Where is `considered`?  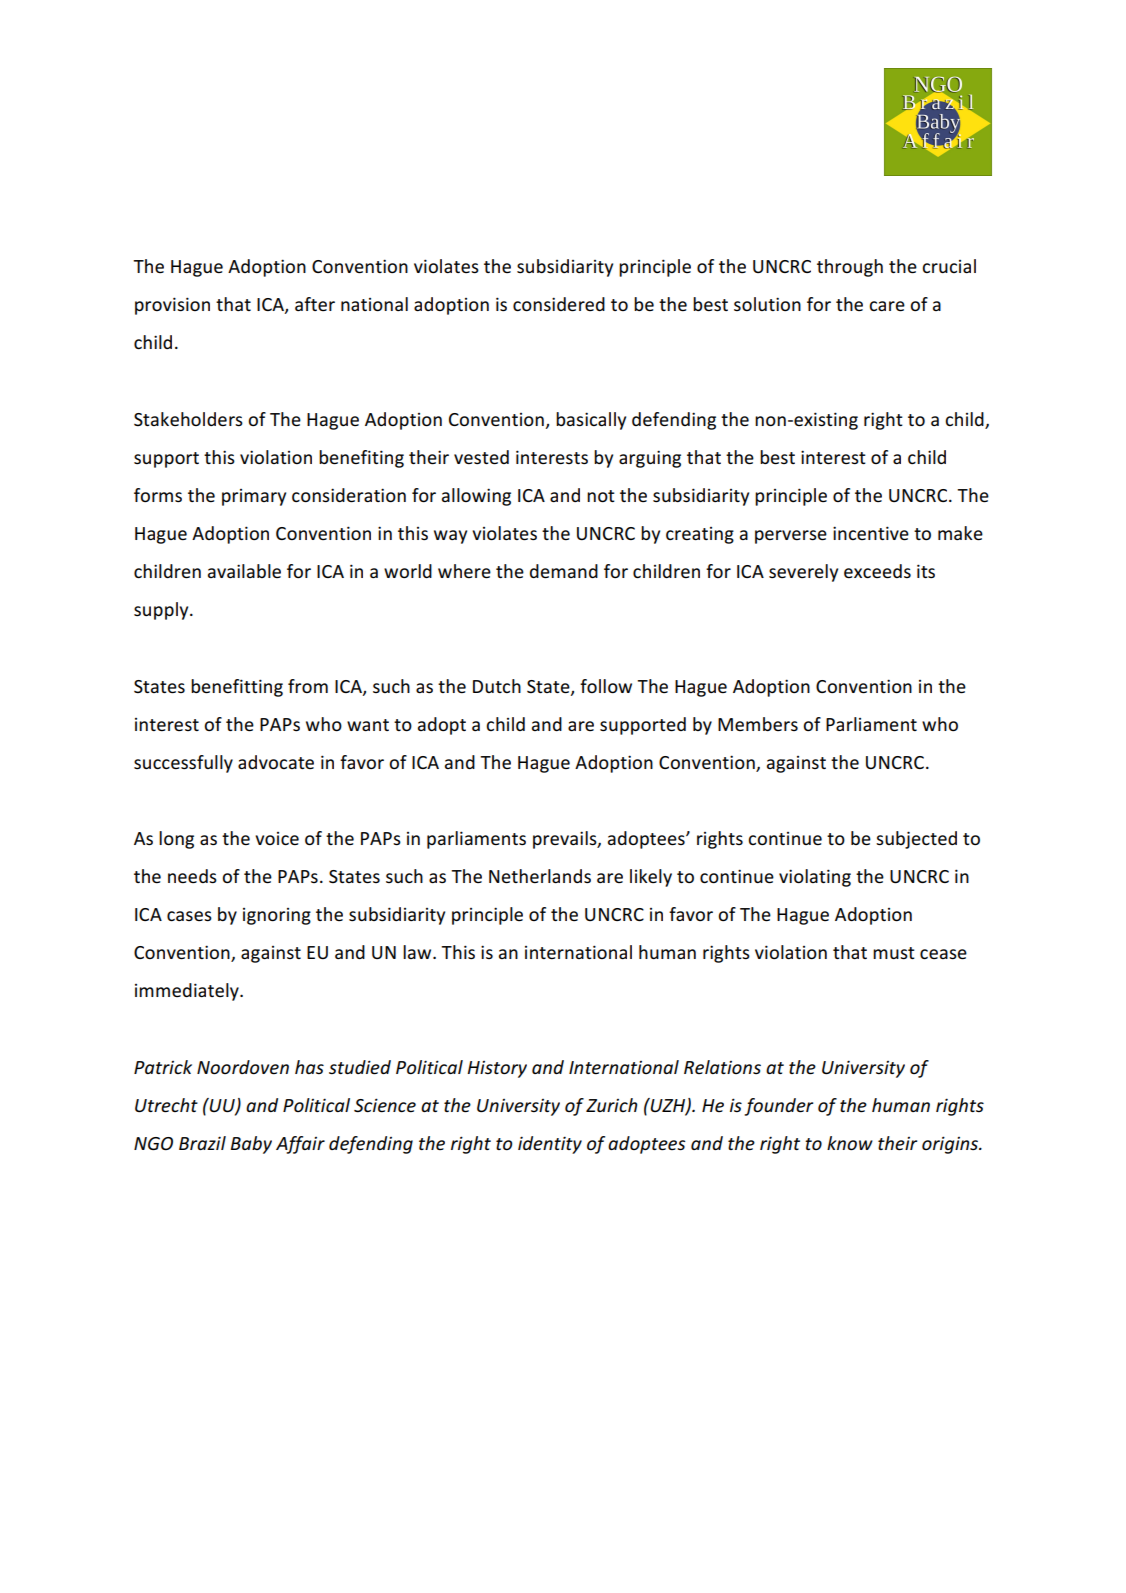 considered is located at coordinates (559, 304).
